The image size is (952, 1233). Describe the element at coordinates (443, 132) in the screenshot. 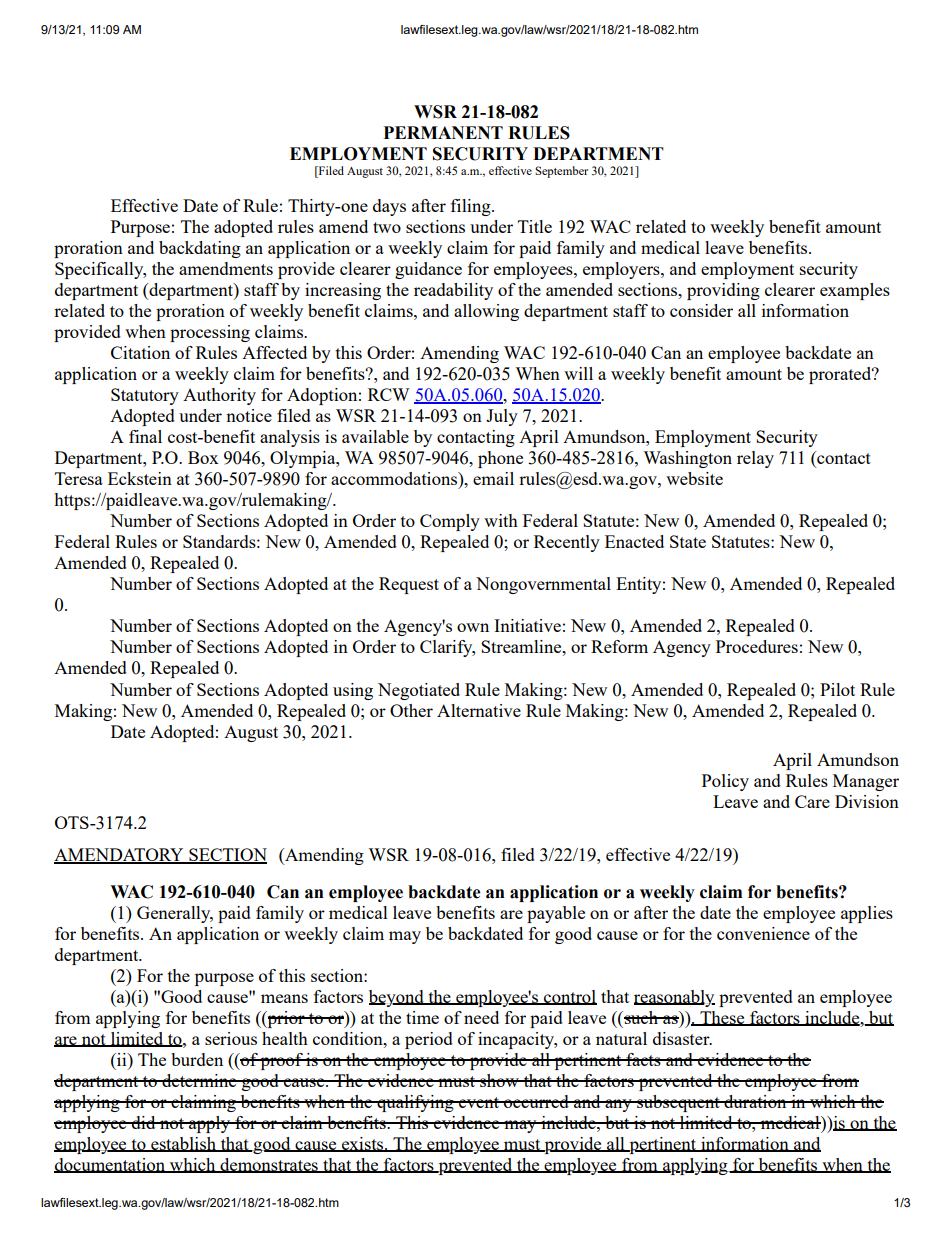

I see `PERMANENT` at that location.
